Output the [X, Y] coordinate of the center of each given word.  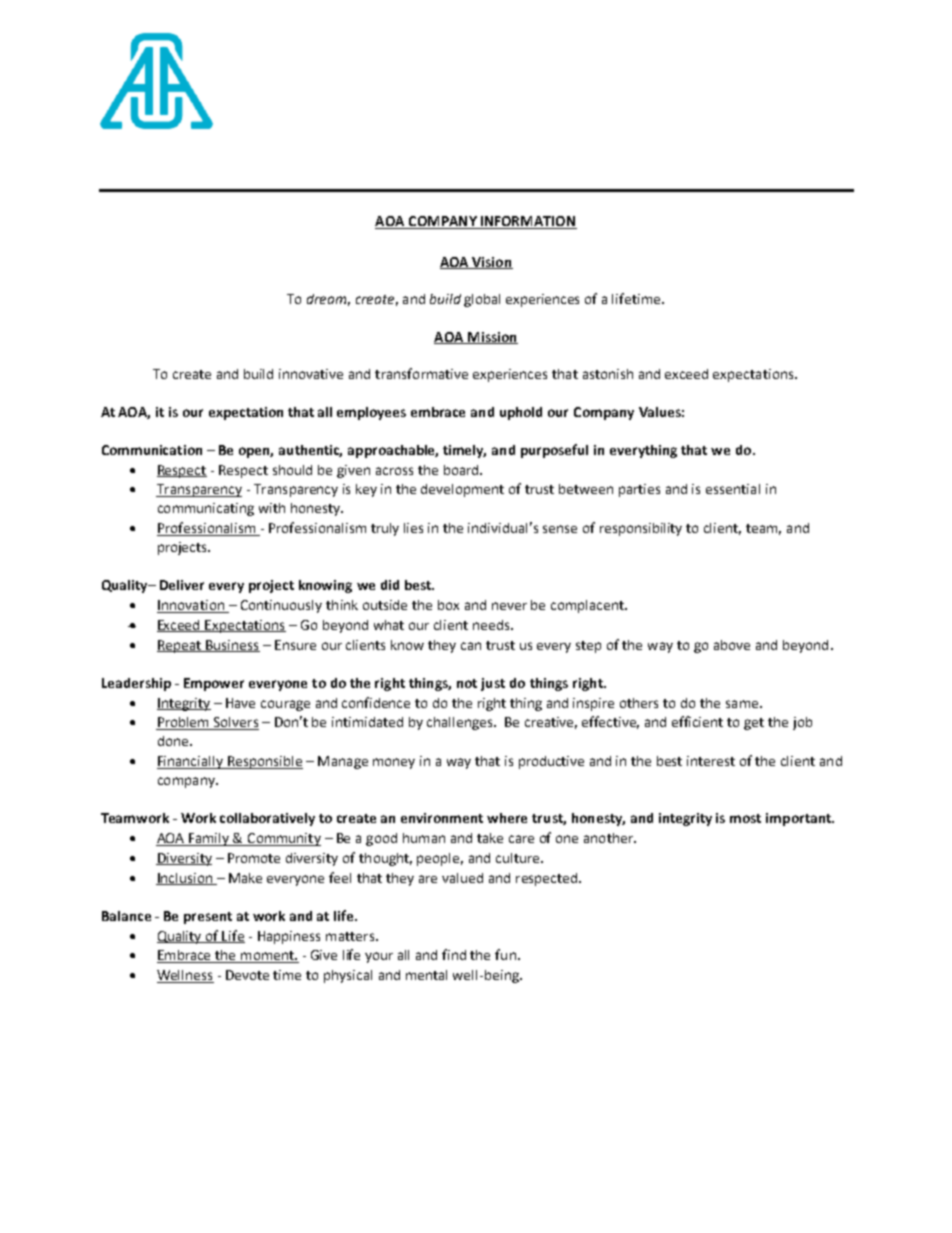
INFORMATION [528, 222]
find [454, 954]
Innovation [191, 606]
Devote [247, 975]
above [732, 645]
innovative [311, 374]
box [448, 605]
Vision [491, 263]
